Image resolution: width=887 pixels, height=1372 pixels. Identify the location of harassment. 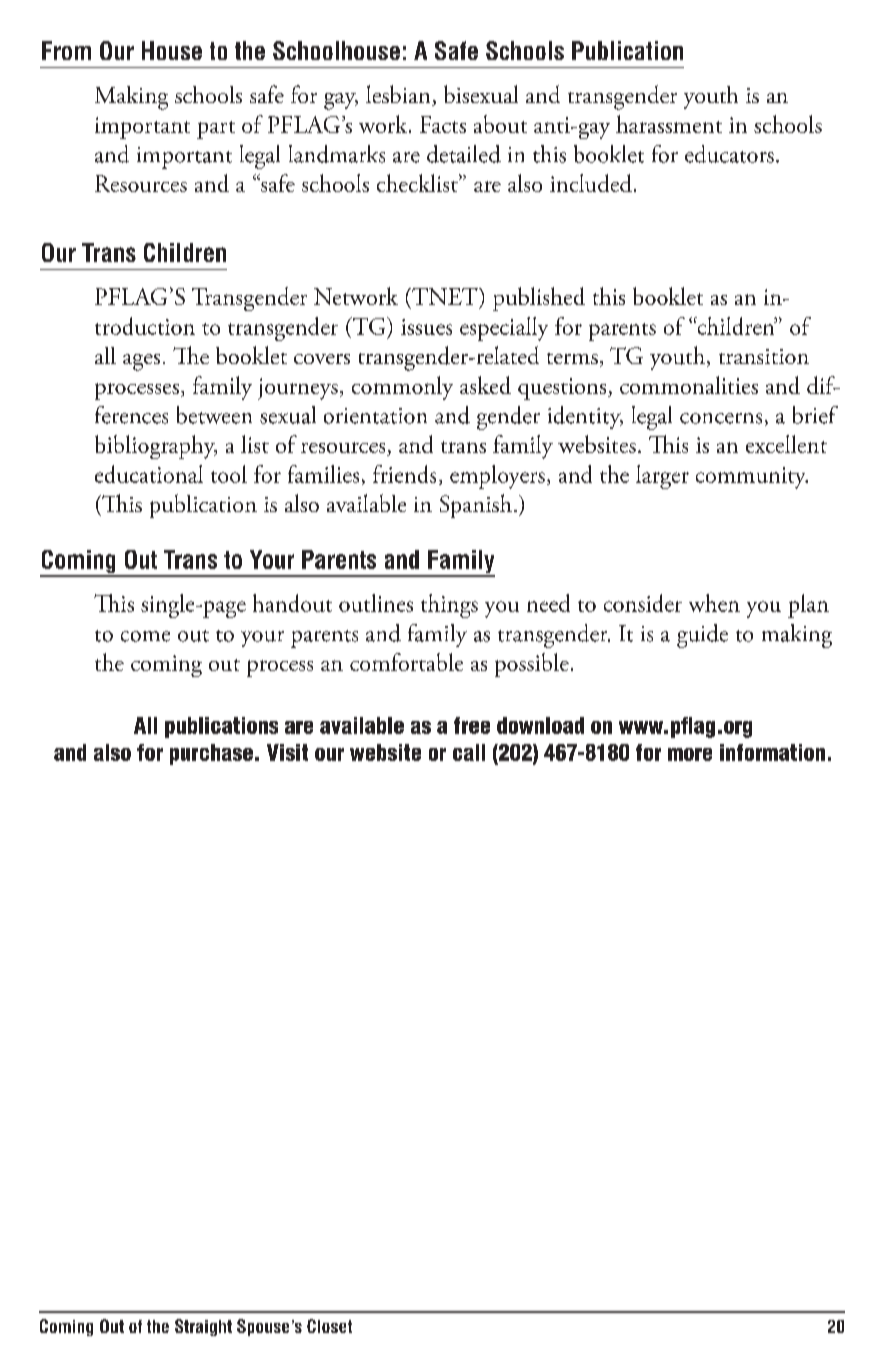
(669, 124).
